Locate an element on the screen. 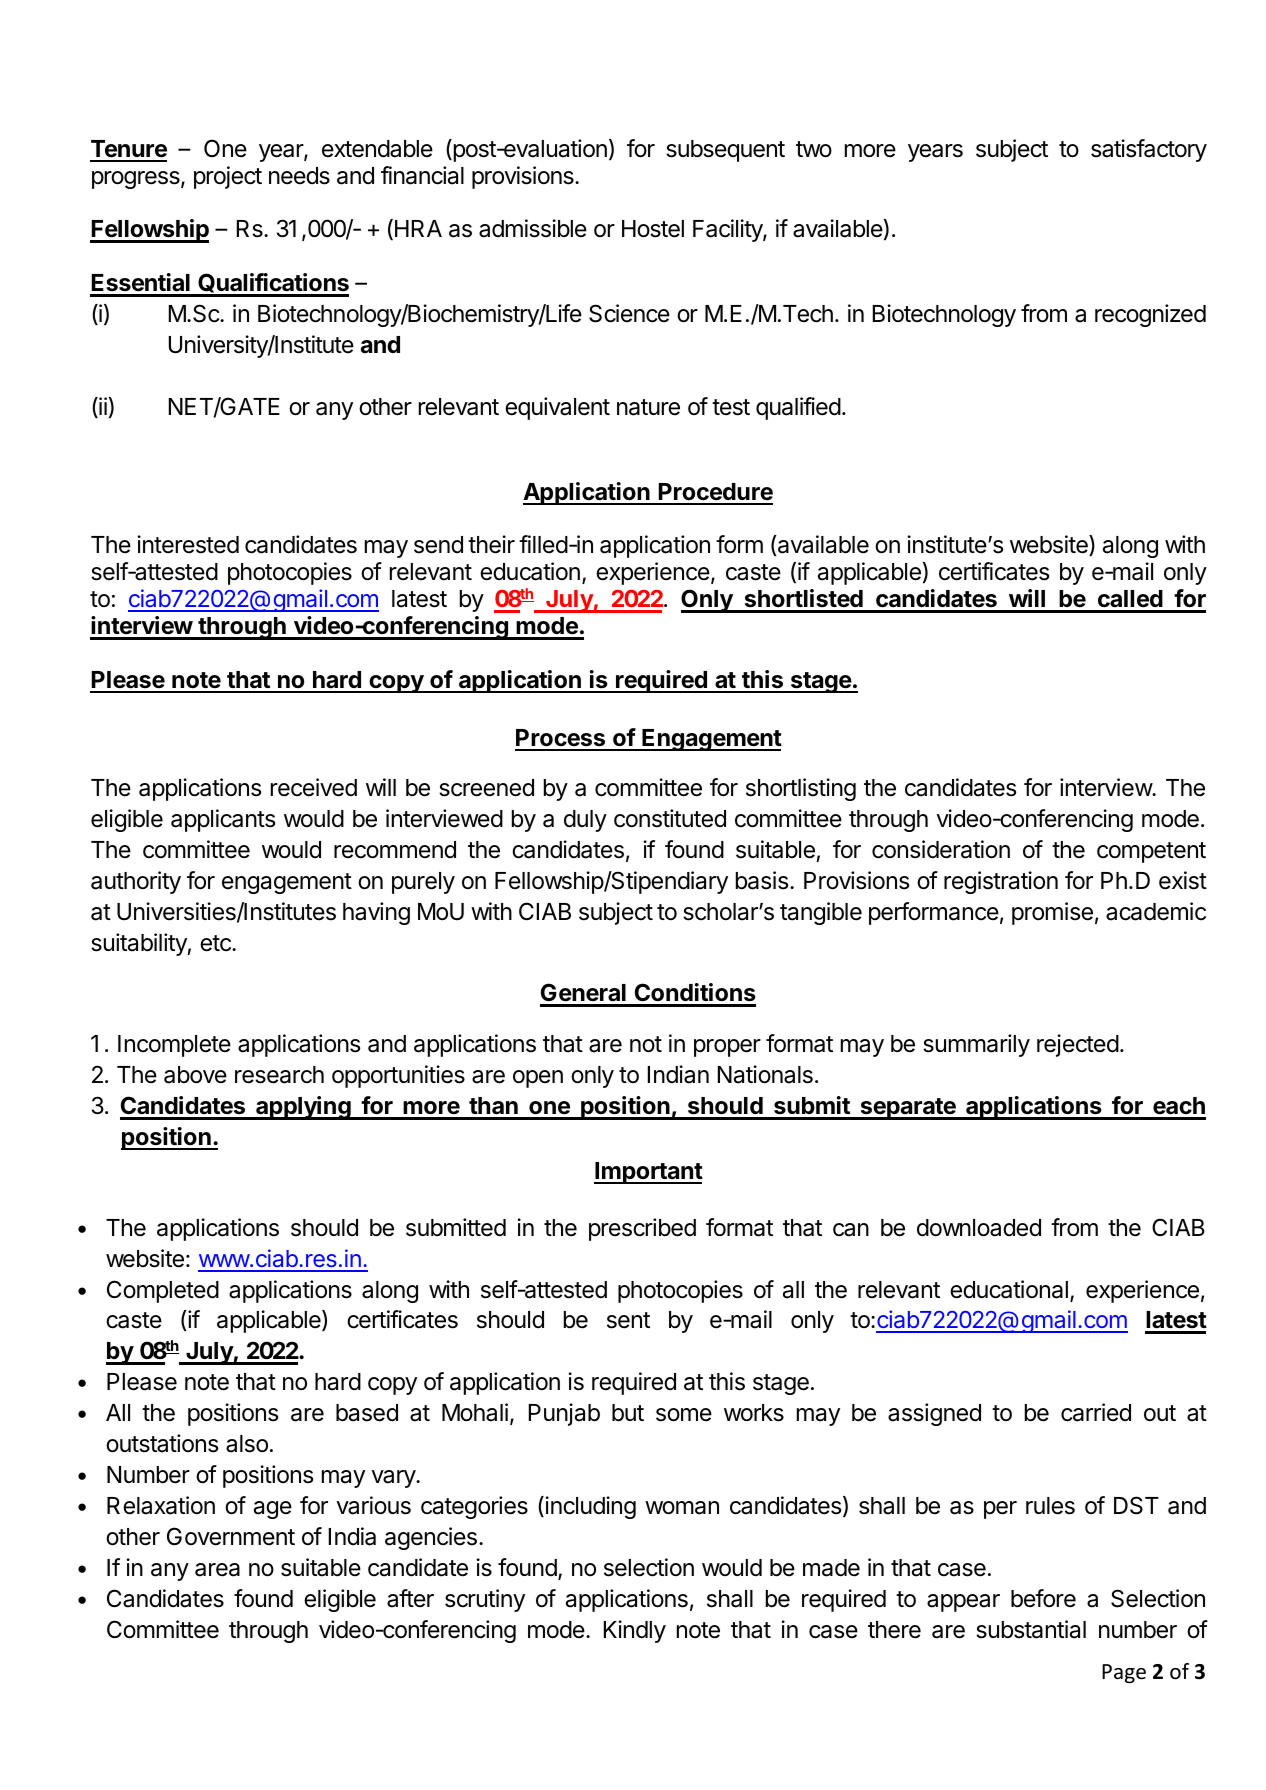  basis is located at coordinates (762, 880).
